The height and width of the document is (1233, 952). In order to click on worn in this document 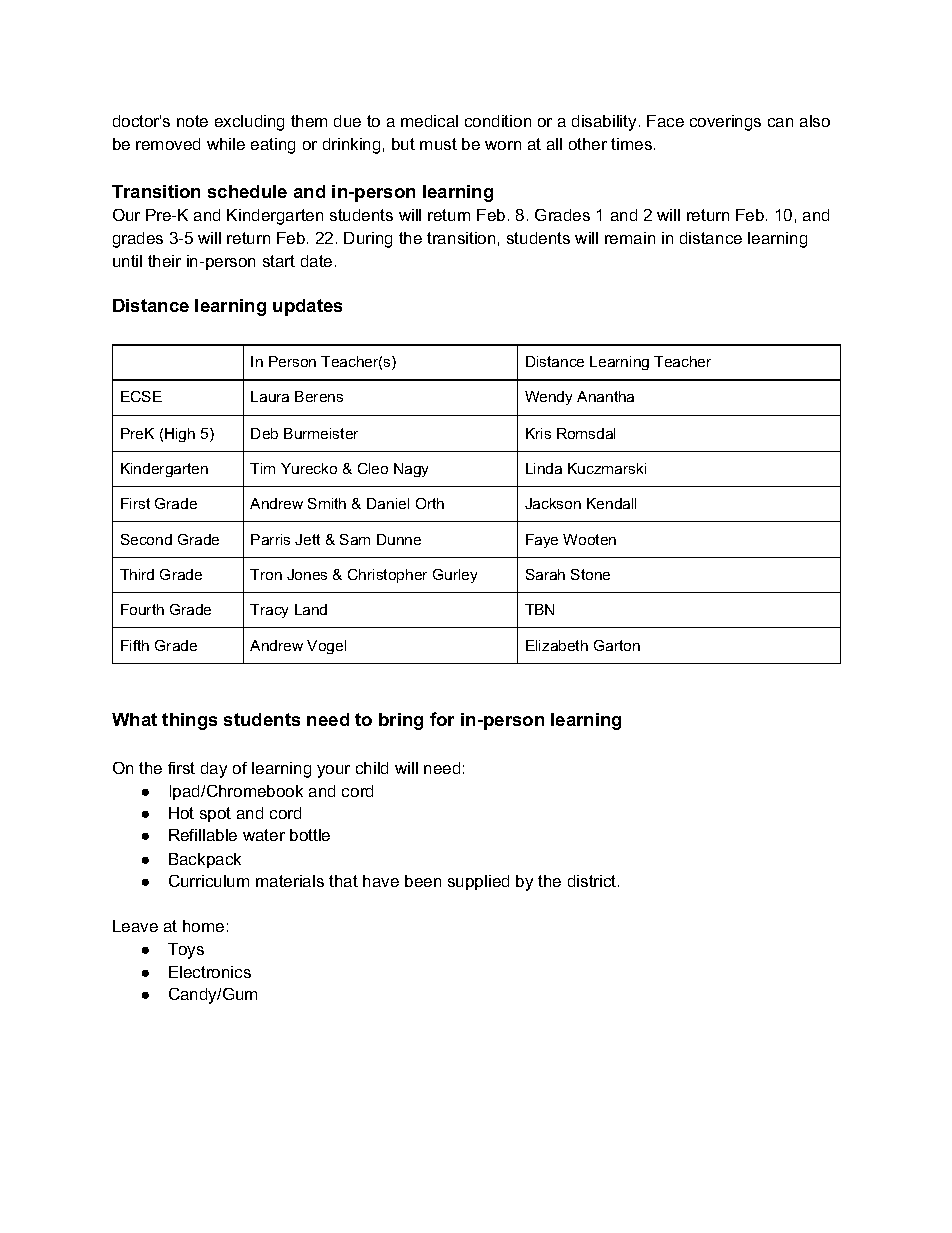, I will do `click(503, 145)`.
